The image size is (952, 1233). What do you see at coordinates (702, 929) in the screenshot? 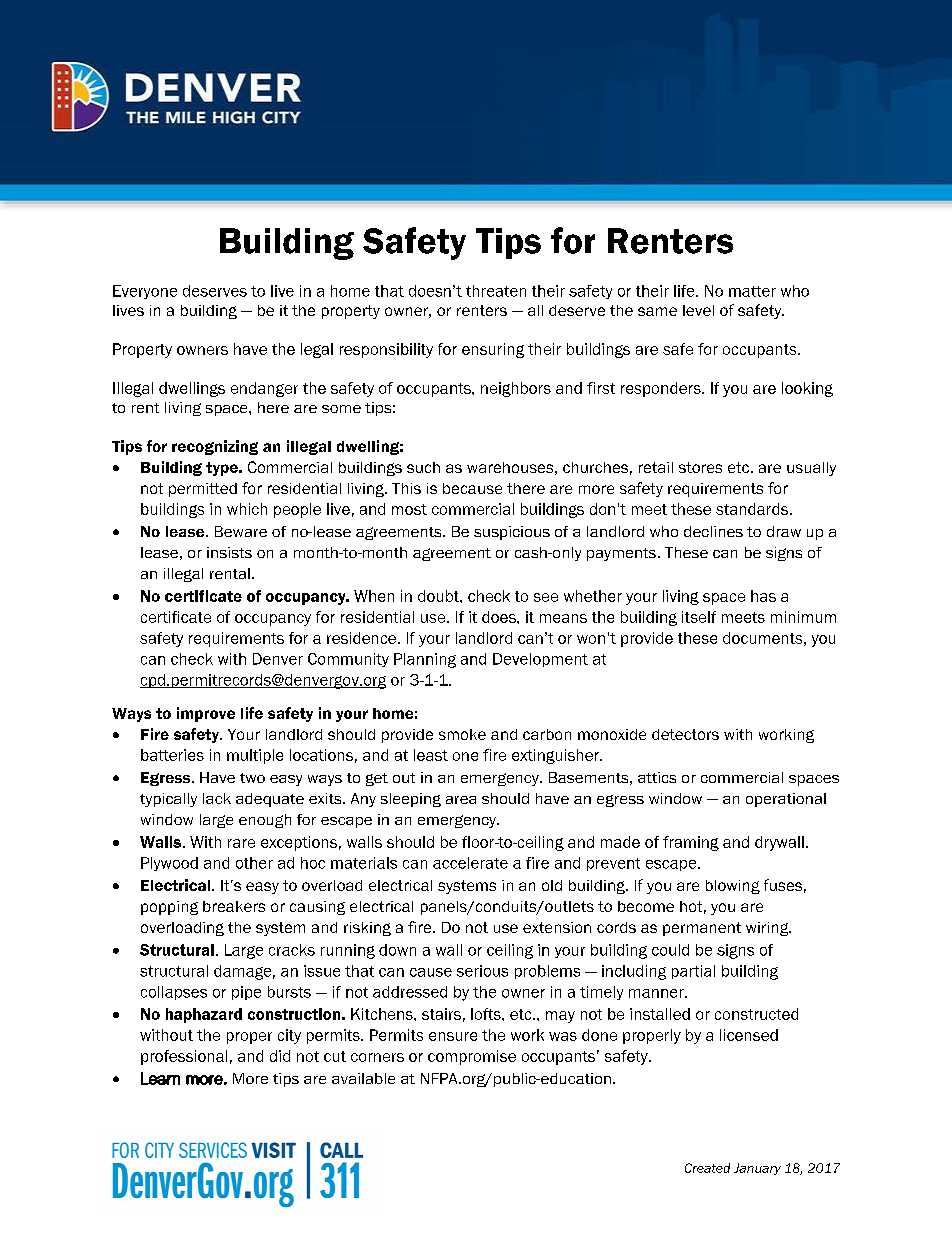
I see `permanent` at bounding box center [702, 929].
